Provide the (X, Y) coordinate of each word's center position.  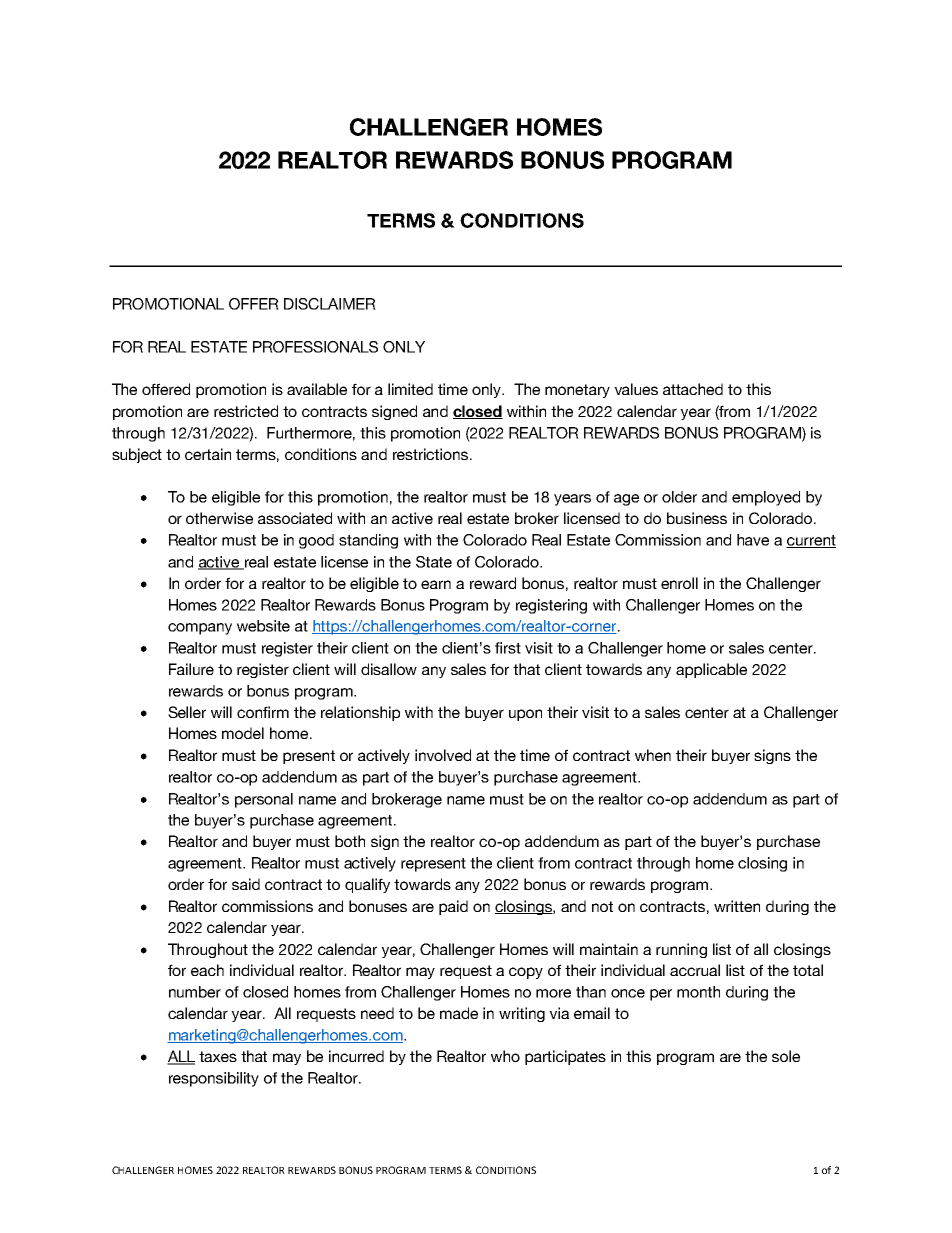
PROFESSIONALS (315, 347)
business (697, 518)
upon (525, 715)
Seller (187, 712)
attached (693, 389)
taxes (218, 1056)
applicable (711, 670)
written (737, 906)
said (246, 884)
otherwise (219, 518)
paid (453, 907)
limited (410, 389)
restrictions (432, 454)
